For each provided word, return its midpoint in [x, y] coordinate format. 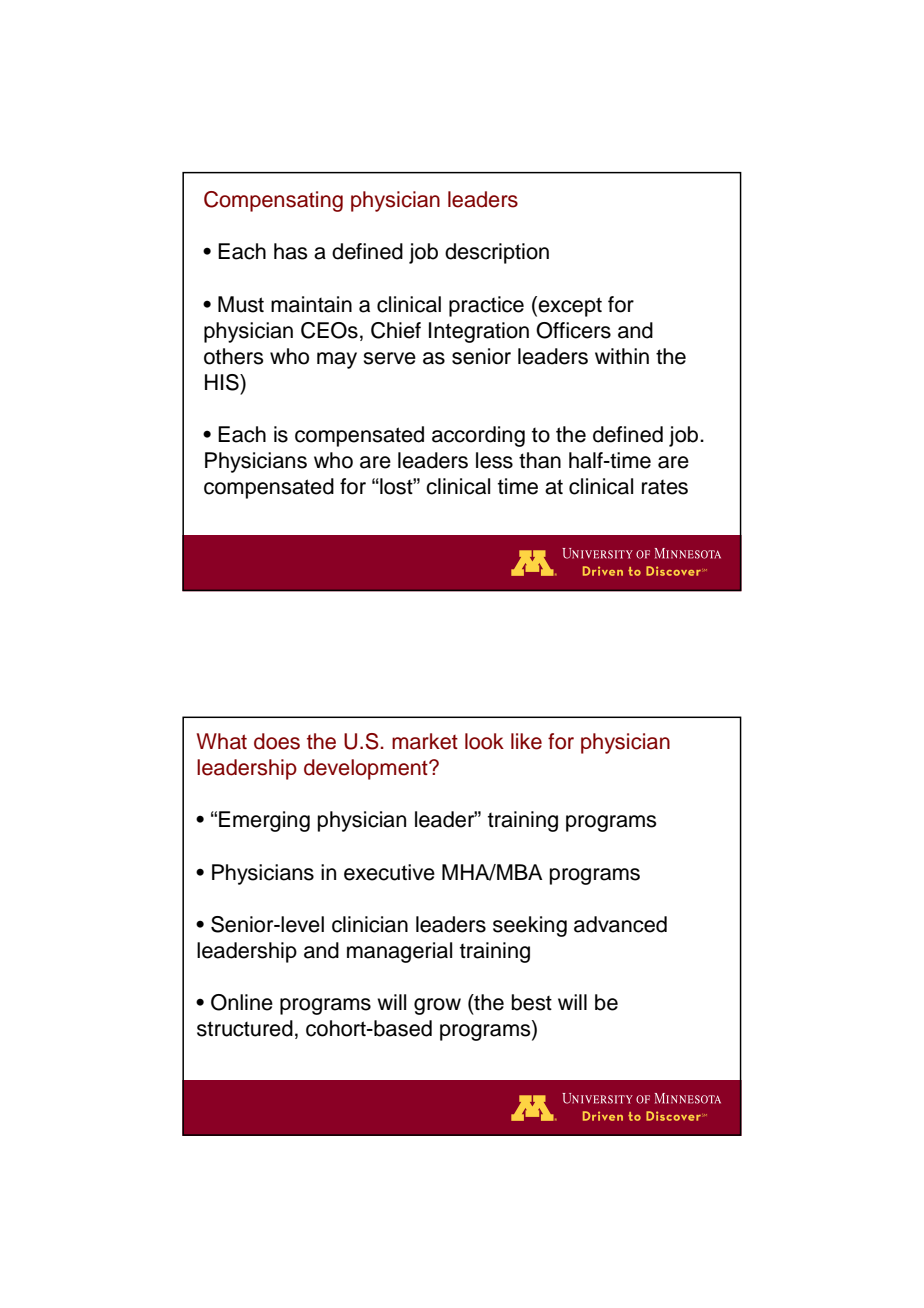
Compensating [273, 201]
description [497, 253]
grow [437, 1006]
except [570, 307]
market [425, 741]
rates [665, 487]
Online [242, 1002]
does [277, 741]
